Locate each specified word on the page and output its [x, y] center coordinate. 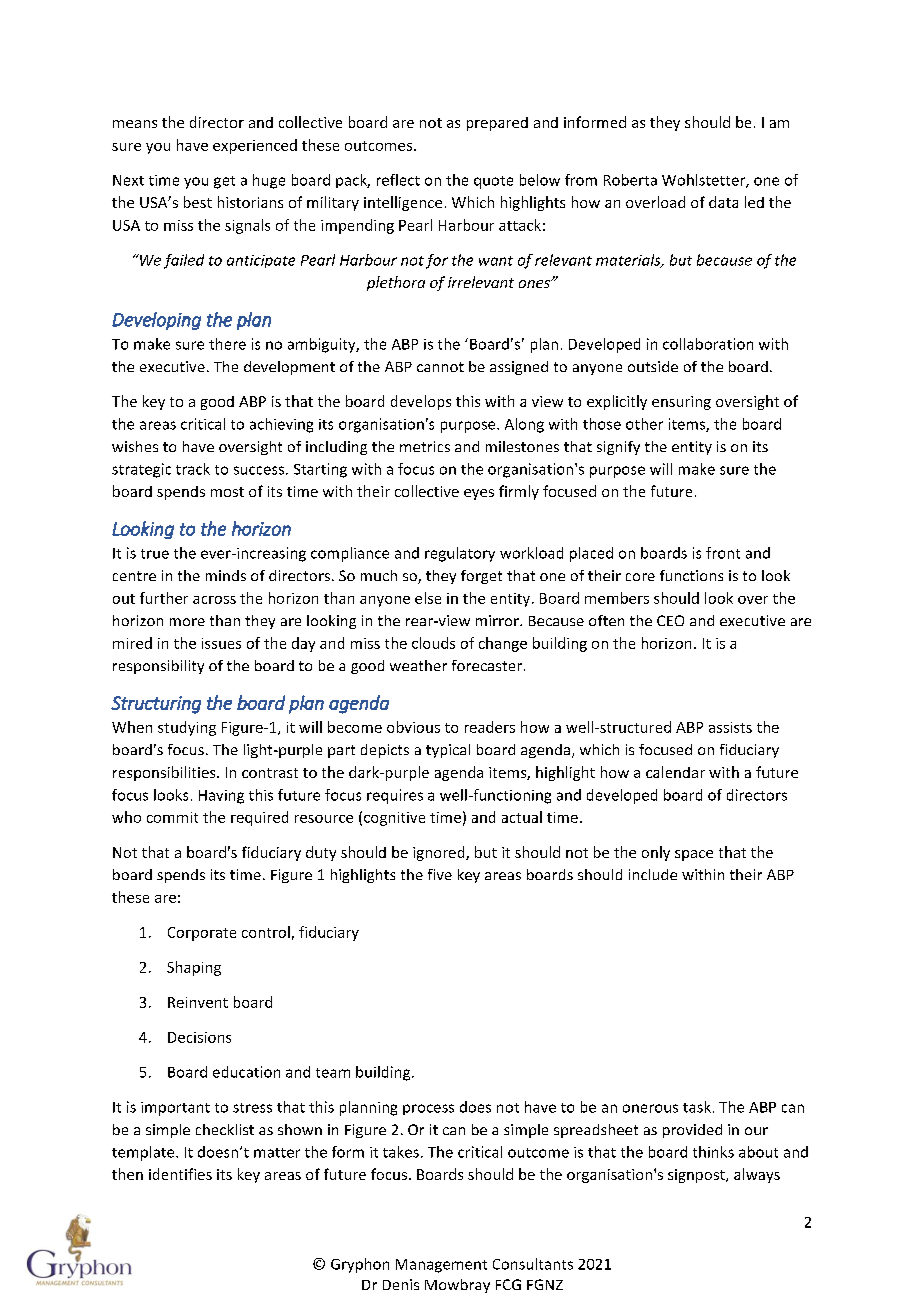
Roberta [630, 180]
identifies [180, 1174]
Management [441, 1266]
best [198, 202]
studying [187, 728]
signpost [697, 1176]
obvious [413, 727]
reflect [398, 180]
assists [730, 727]
